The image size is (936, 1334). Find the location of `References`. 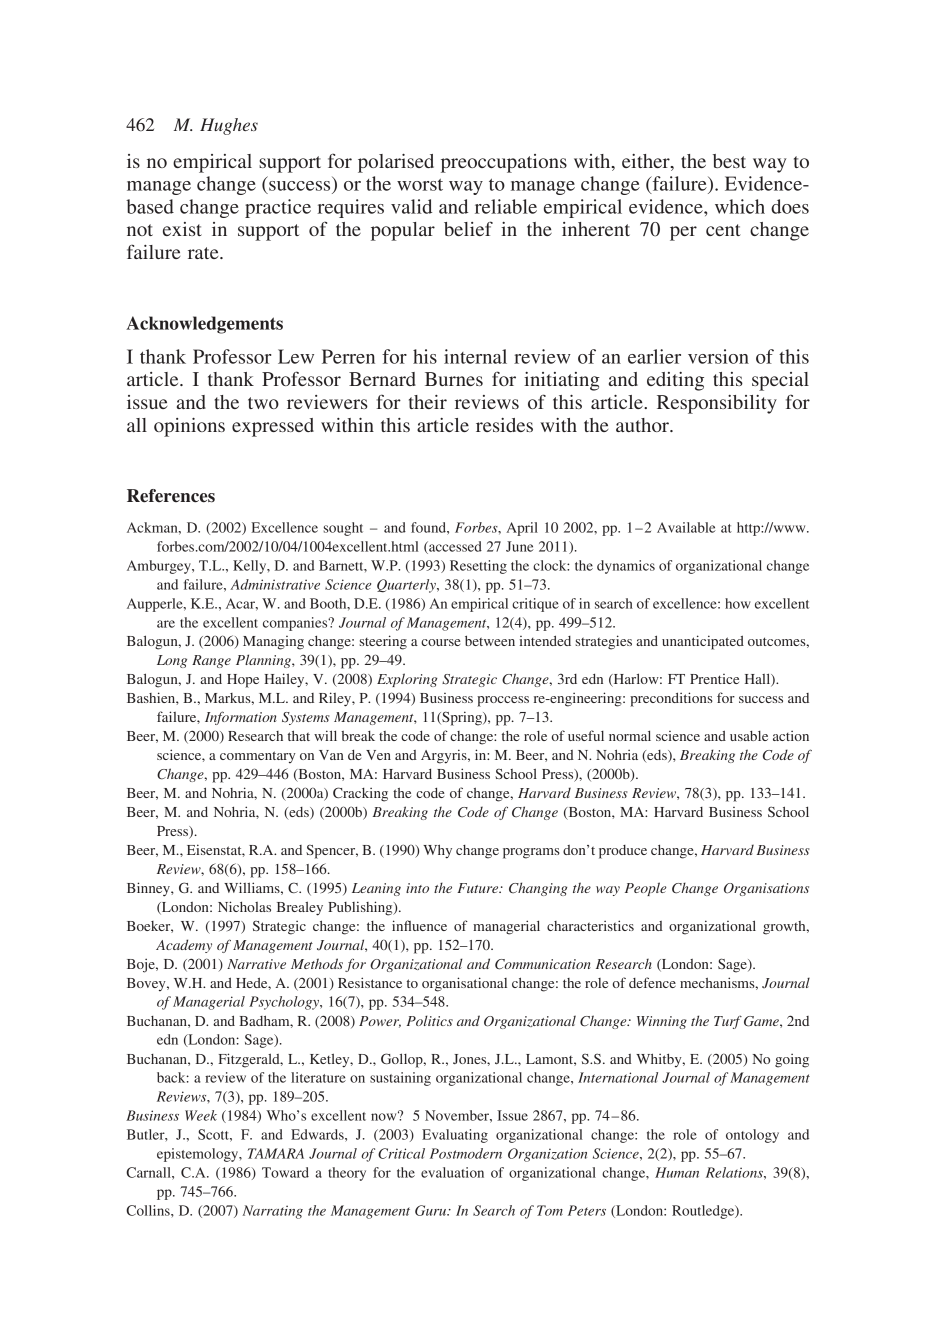

References is located at coordinates (171, 496).
